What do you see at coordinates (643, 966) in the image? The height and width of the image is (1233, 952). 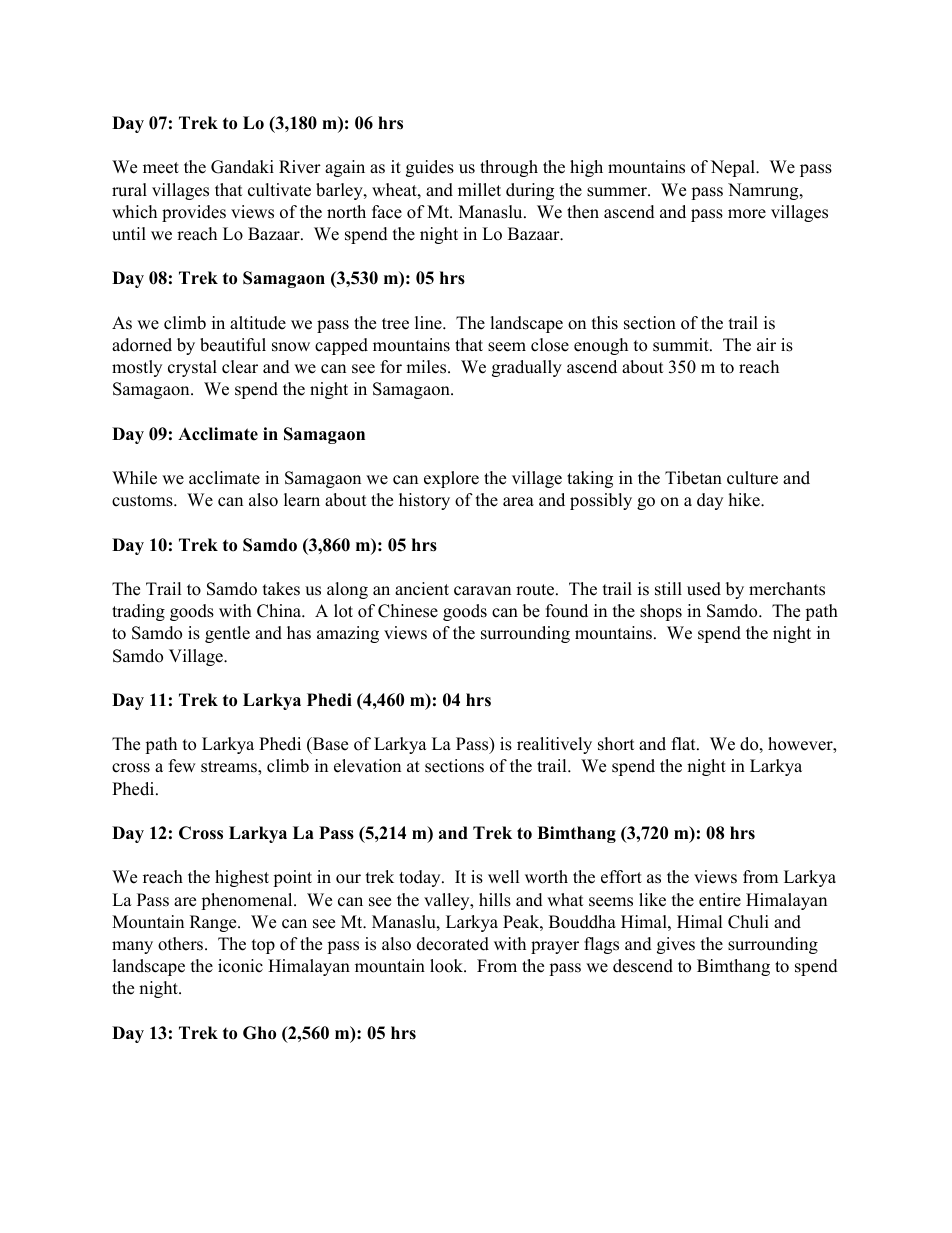 I see `descend` at bounding box center [643, 966].
